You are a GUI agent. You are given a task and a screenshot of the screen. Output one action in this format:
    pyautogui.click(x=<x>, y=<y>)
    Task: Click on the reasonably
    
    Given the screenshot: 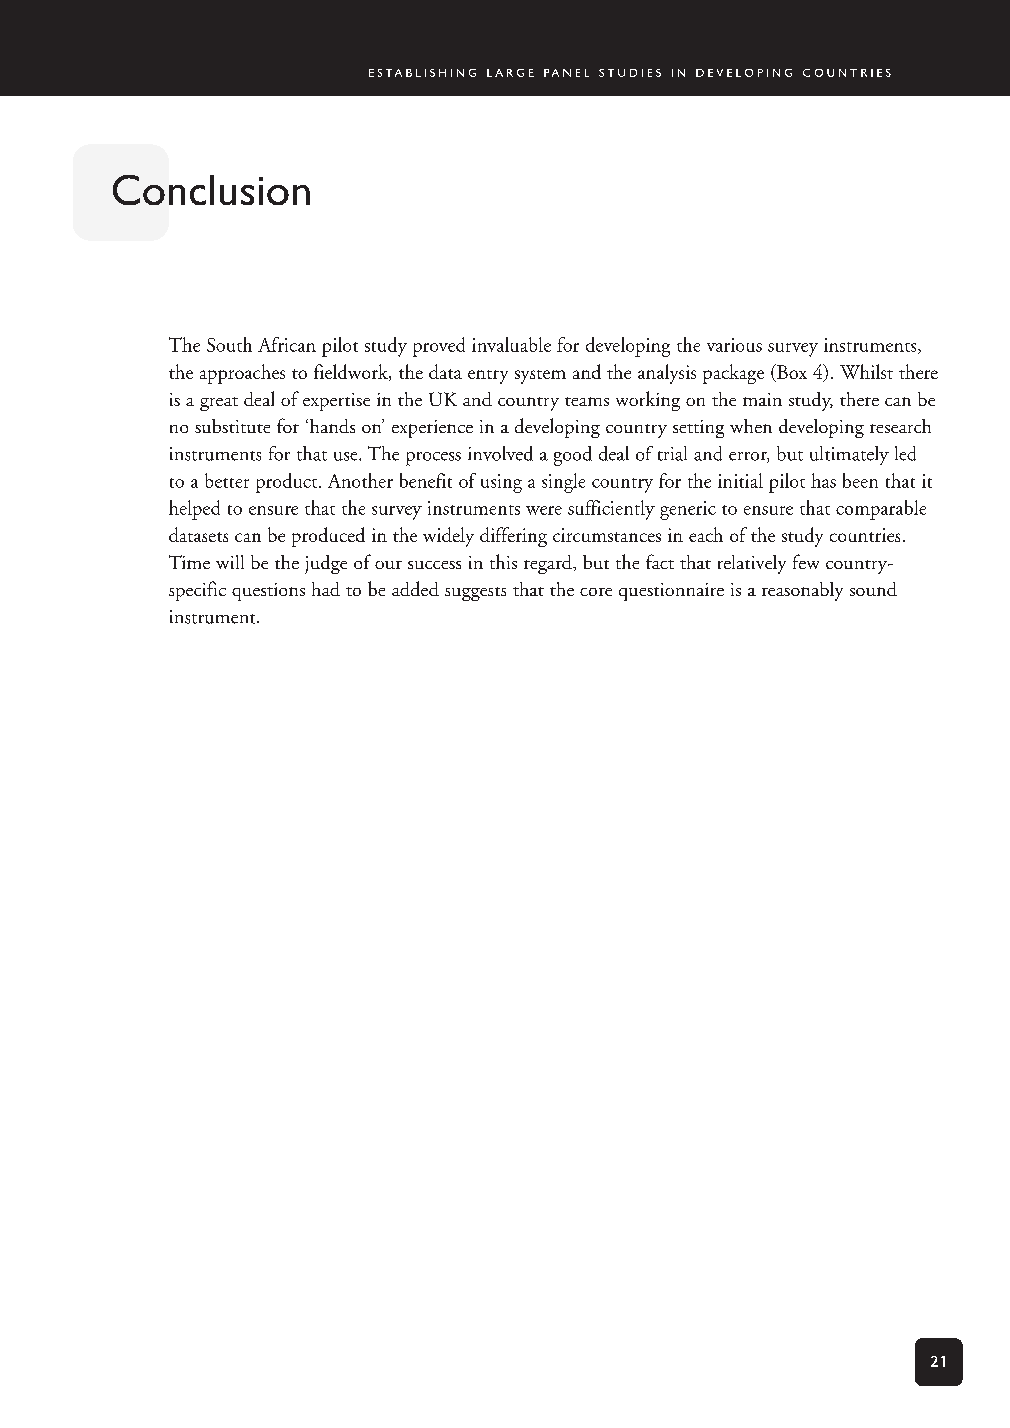 What is the action you would take?
    pyautogui.click(x=802, y=591)
